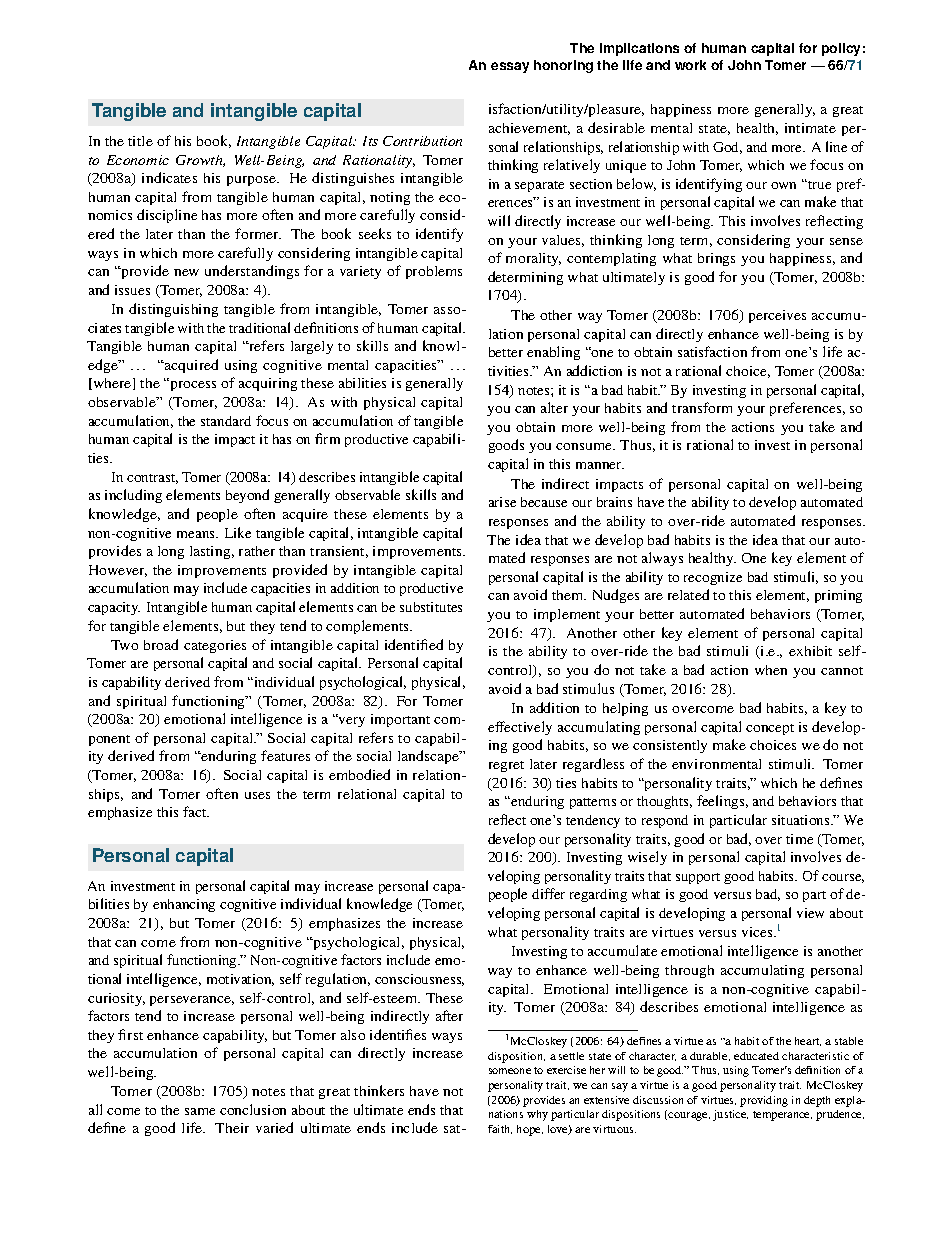 Image resolution: width=952 pixels, height=1233 pixels. What do you see at coordinates (713, 578) in the screenshot?
I see `recognize` at bounding box center [713, 578].
